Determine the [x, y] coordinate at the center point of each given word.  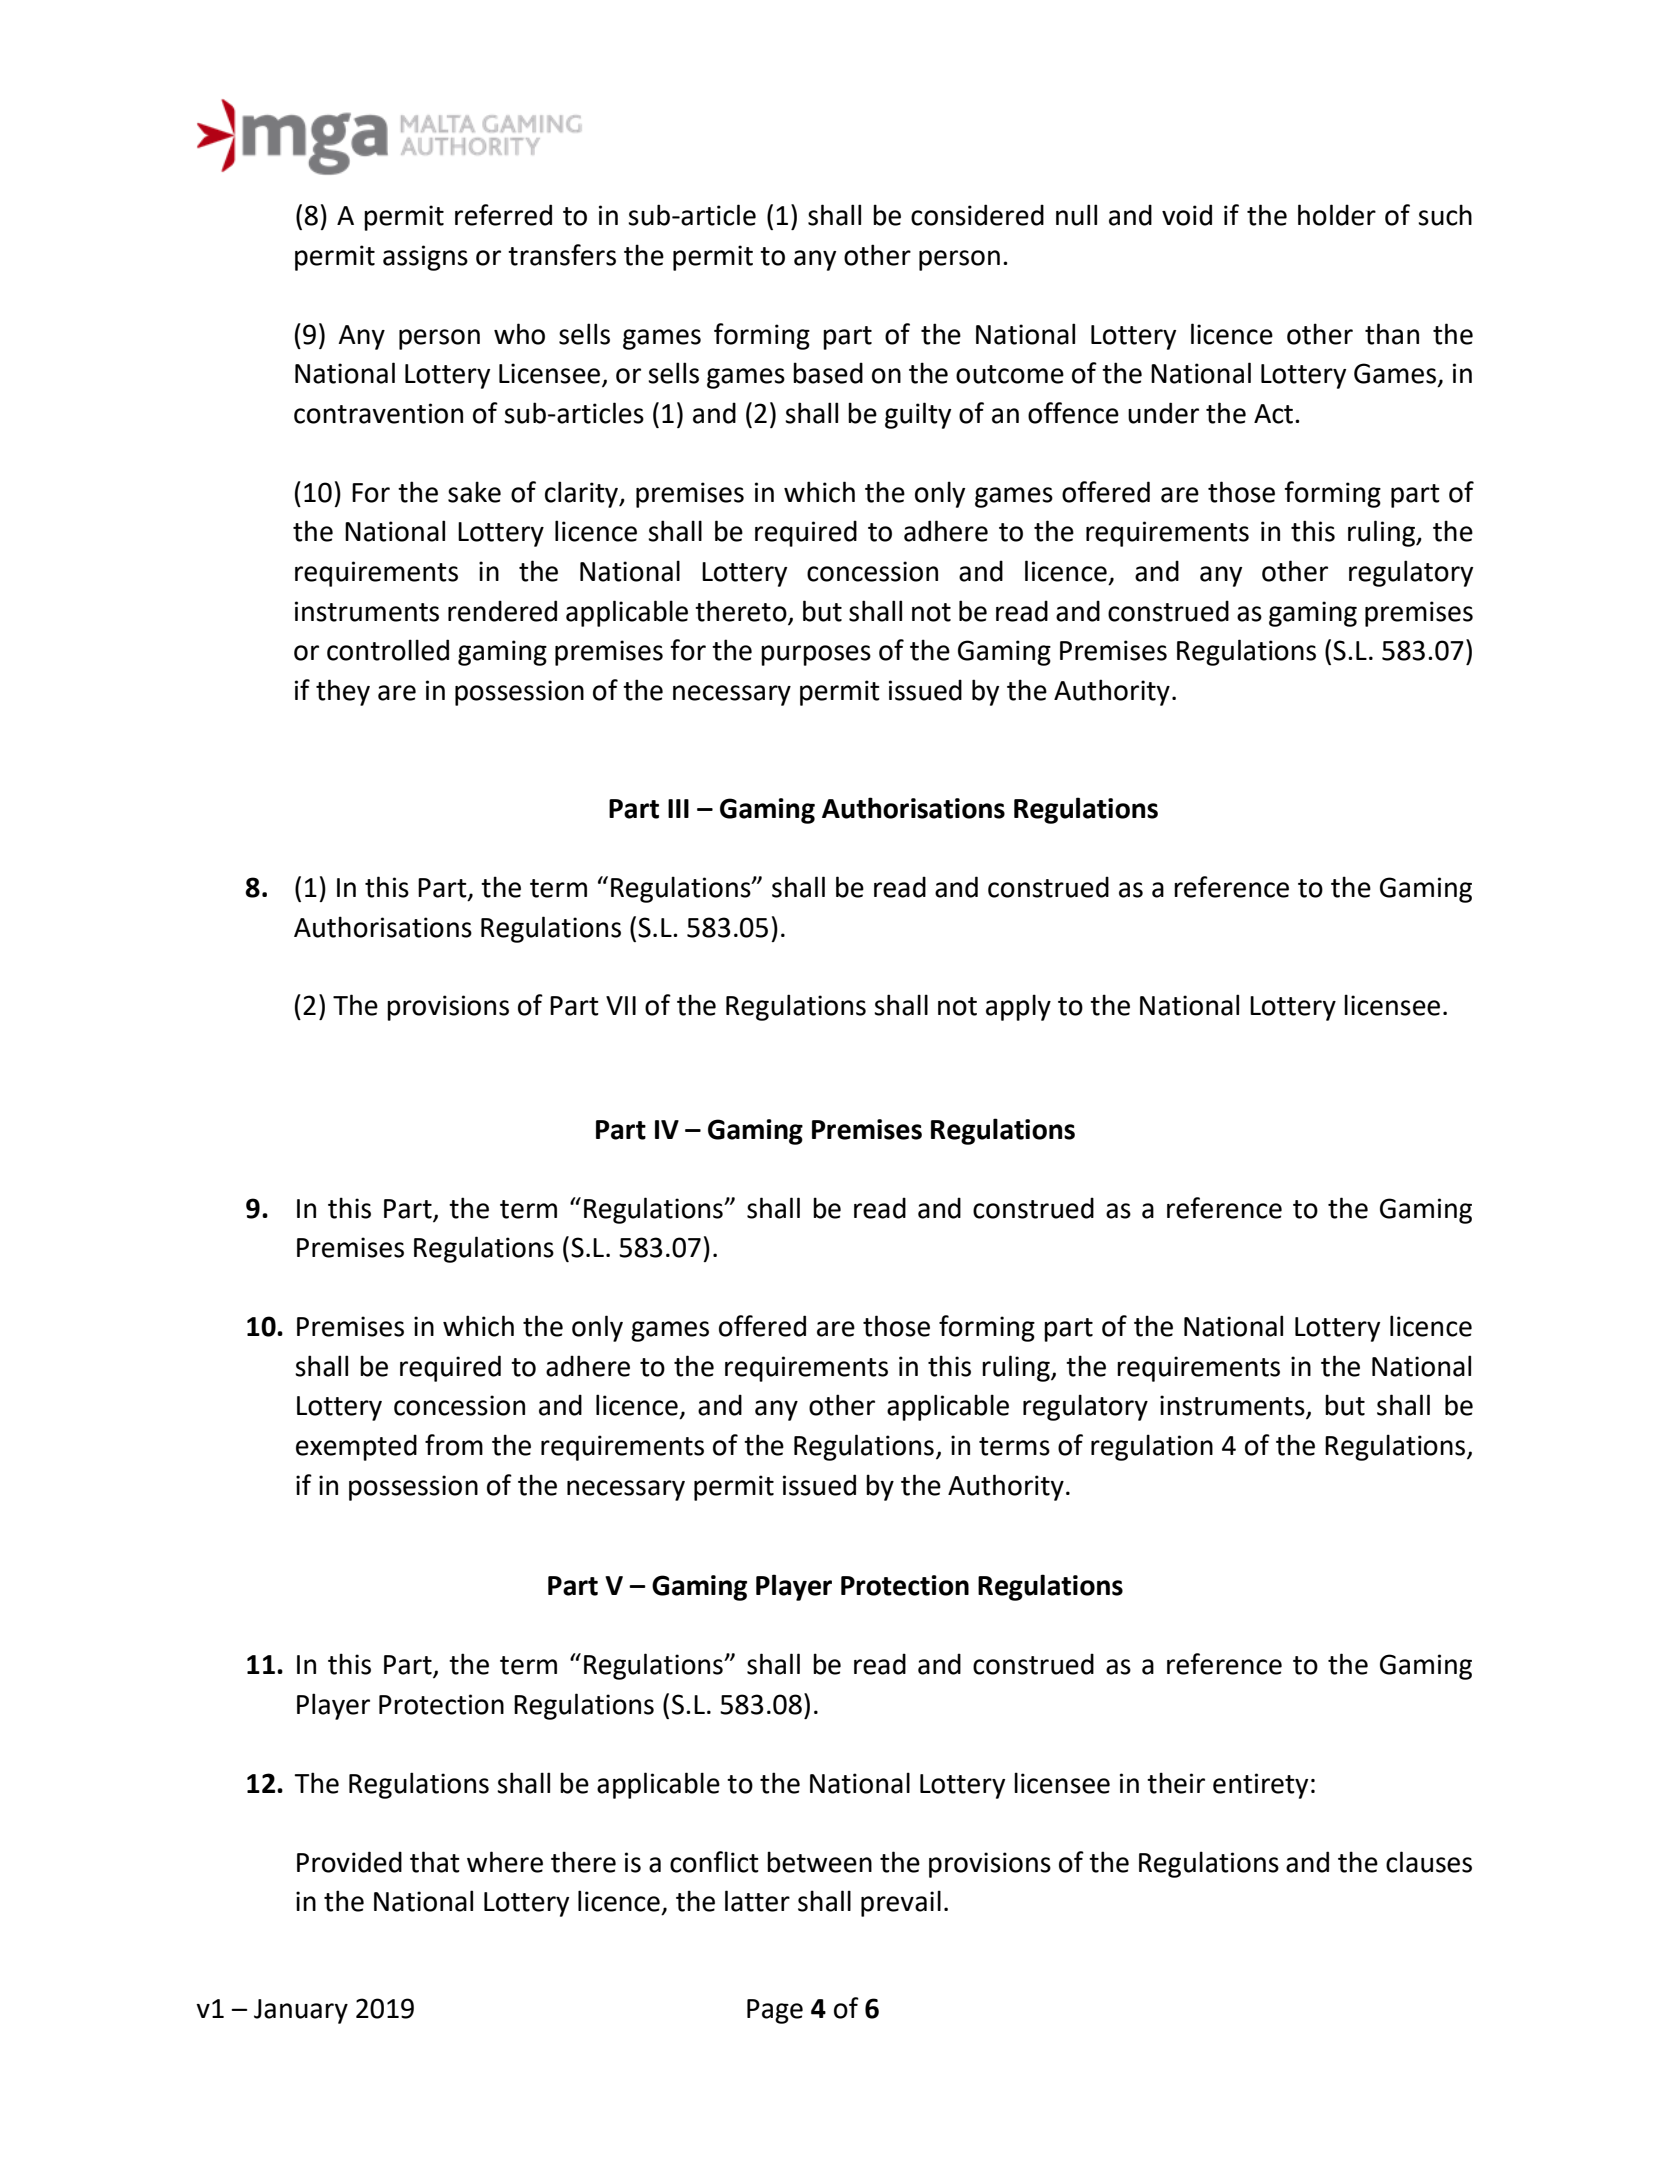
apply [1018, 1007]
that [435, 1862]
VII [621, 1005]
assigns [425, 258]
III [678, 808]
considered [977, 215]
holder [1337, 215]
